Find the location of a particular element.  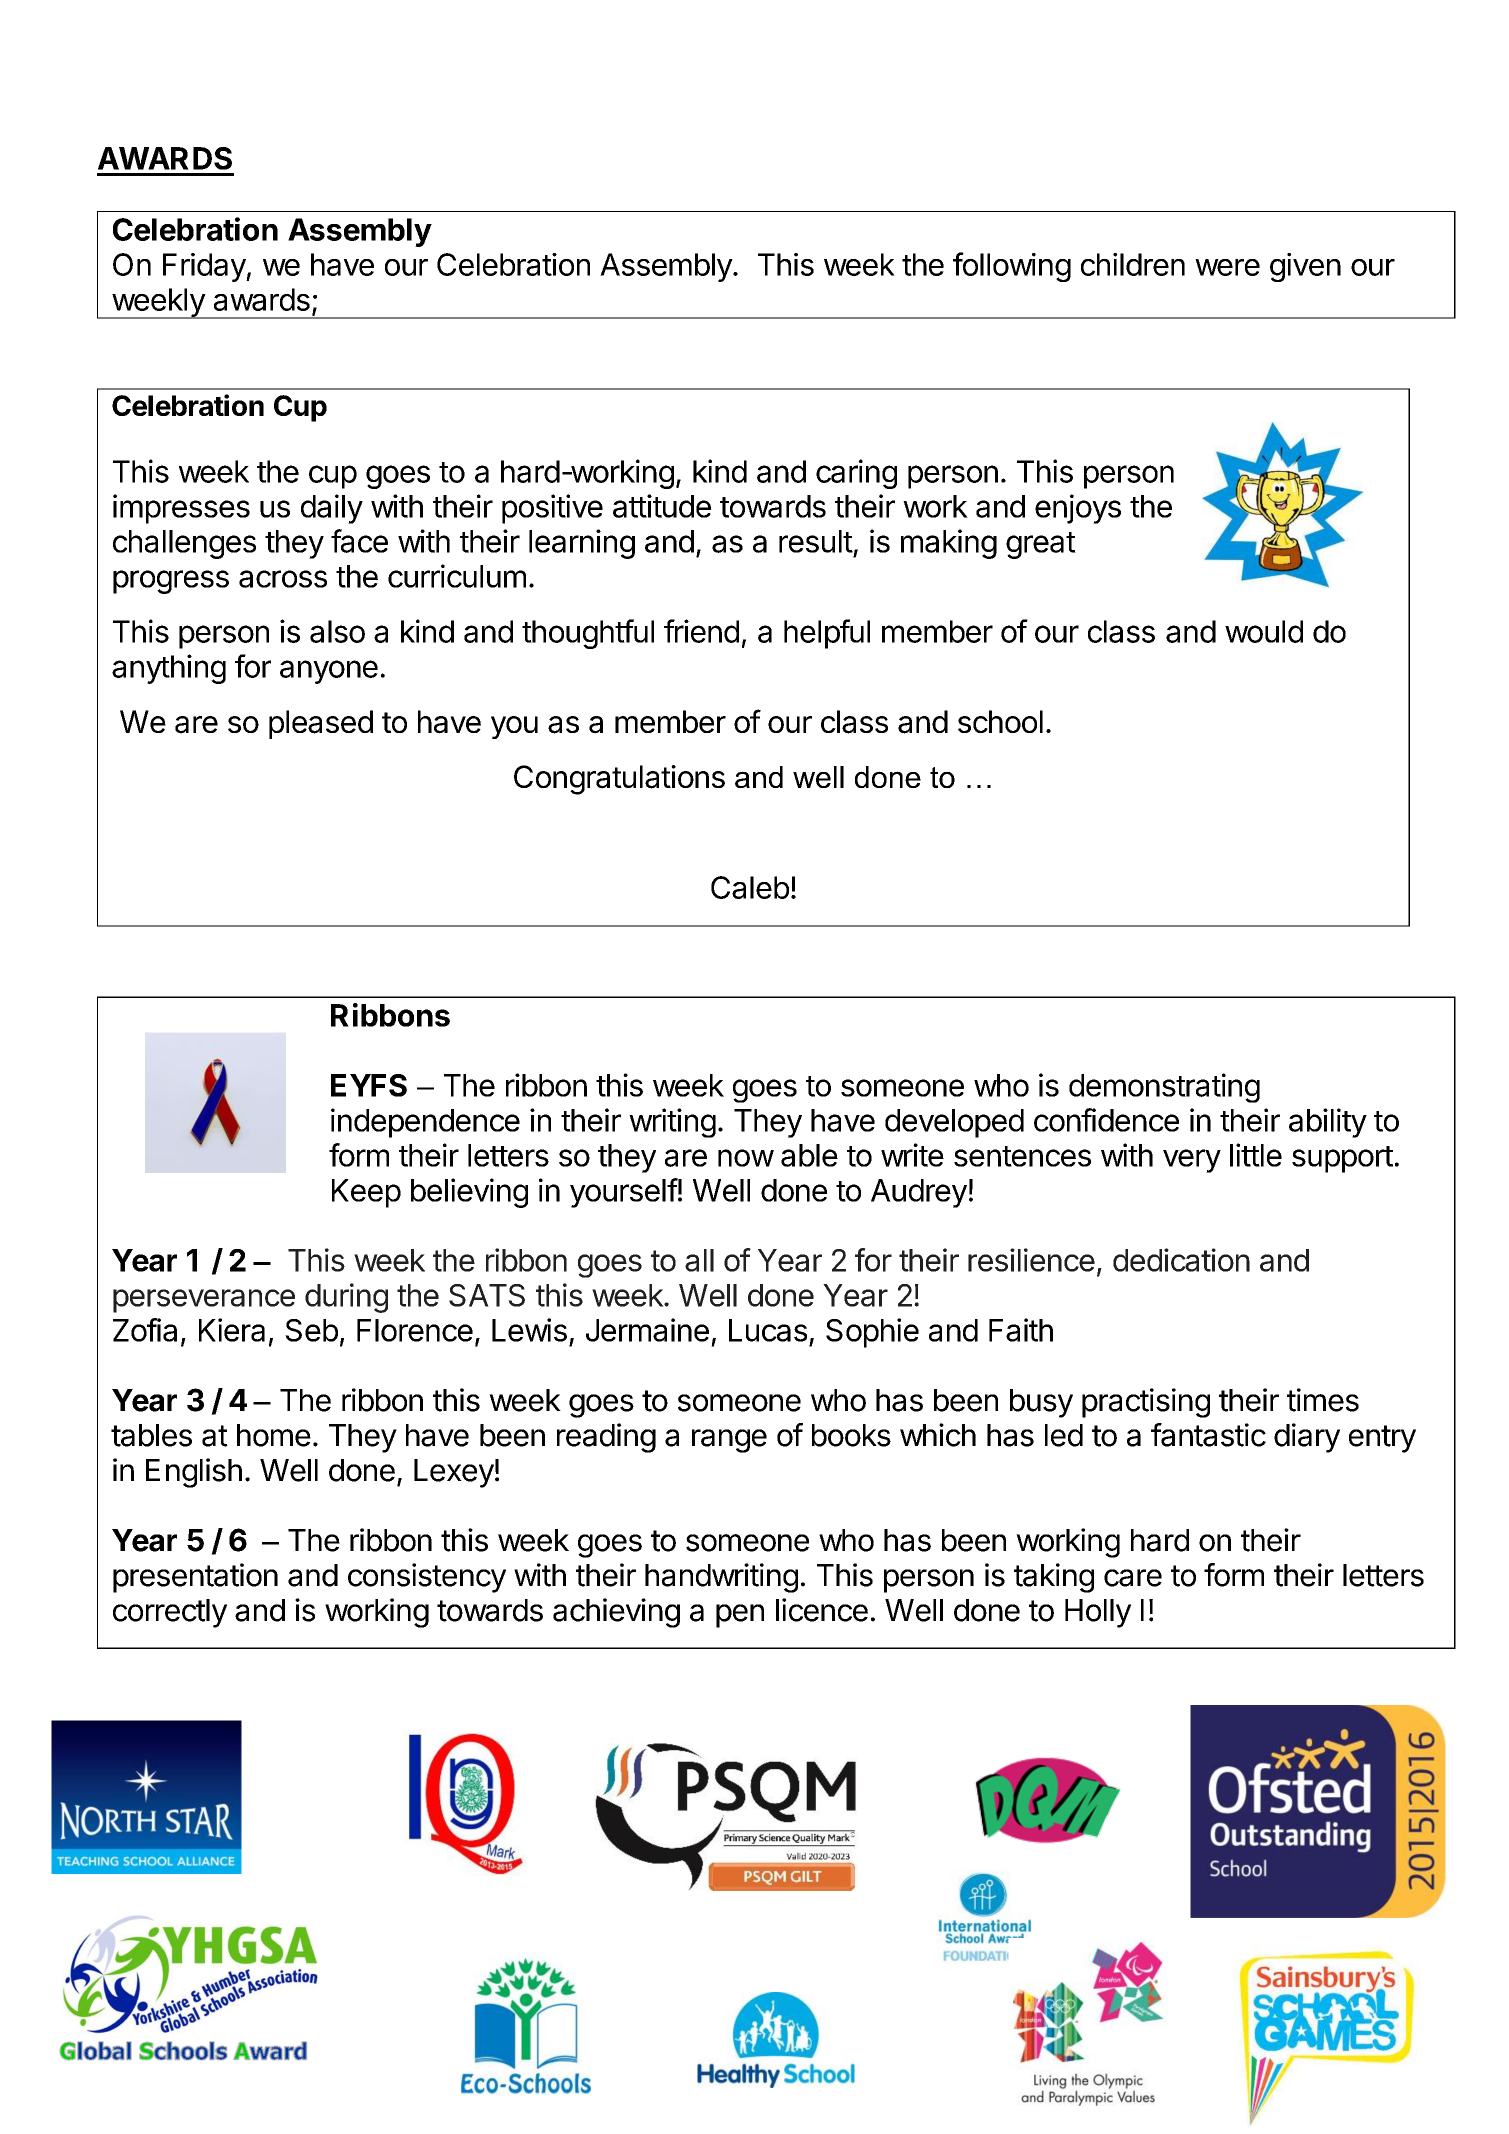

Friday is located at coordinates (205, 267).
